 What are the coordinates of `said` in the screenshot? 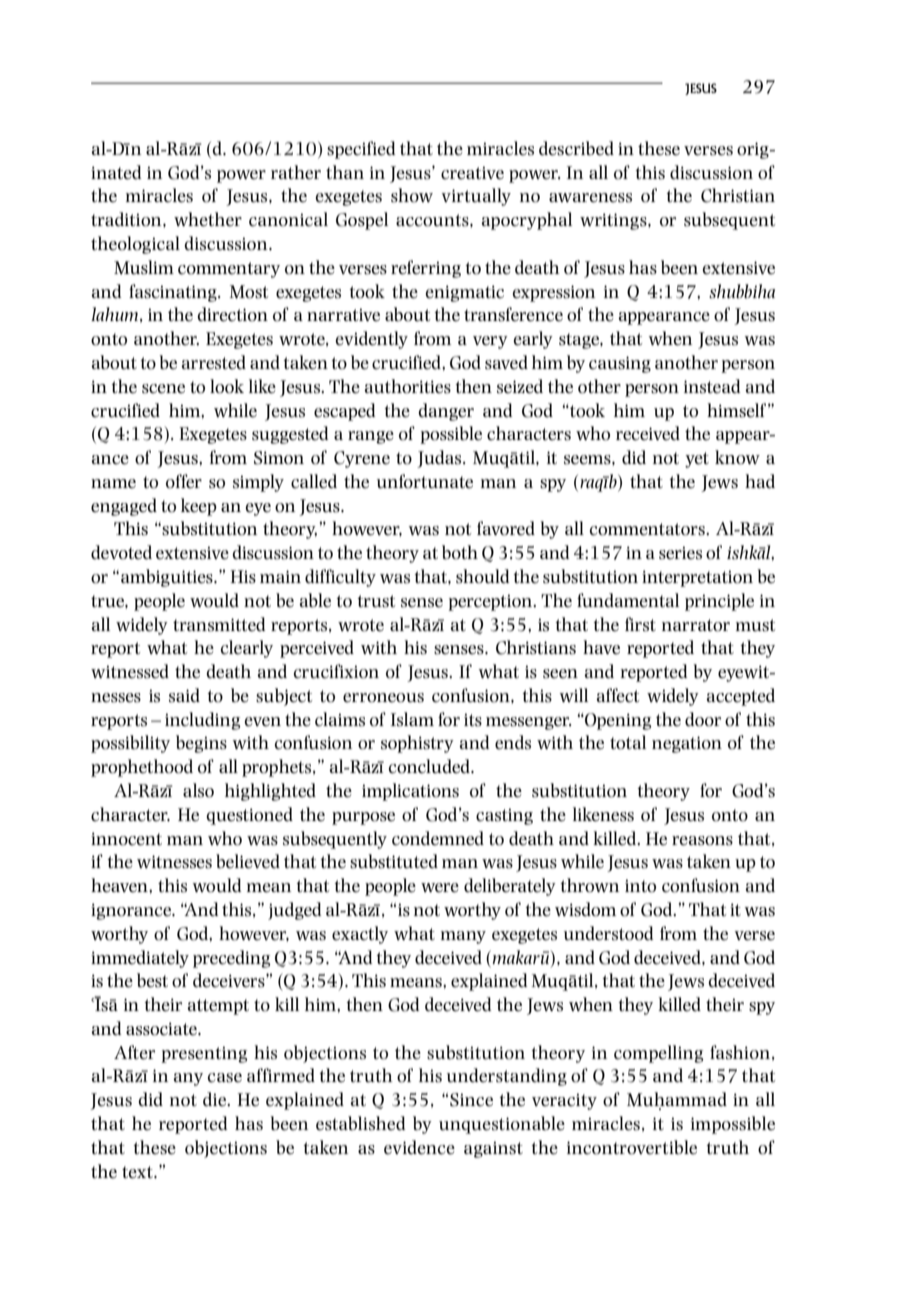 It's located at (184, 695).
